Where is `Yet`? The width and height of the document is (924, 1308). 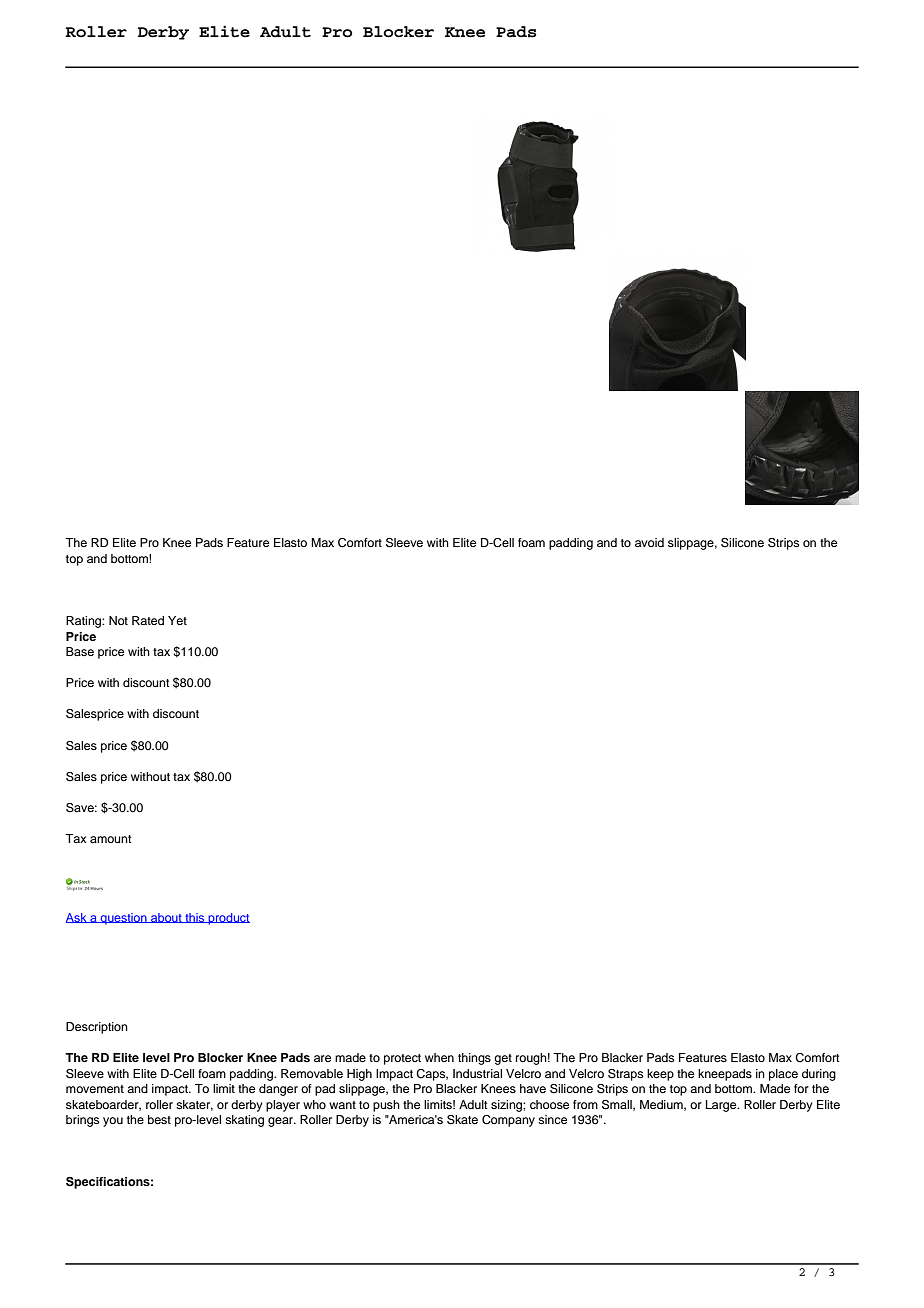 Yet is located at coordinates (177, 620).
